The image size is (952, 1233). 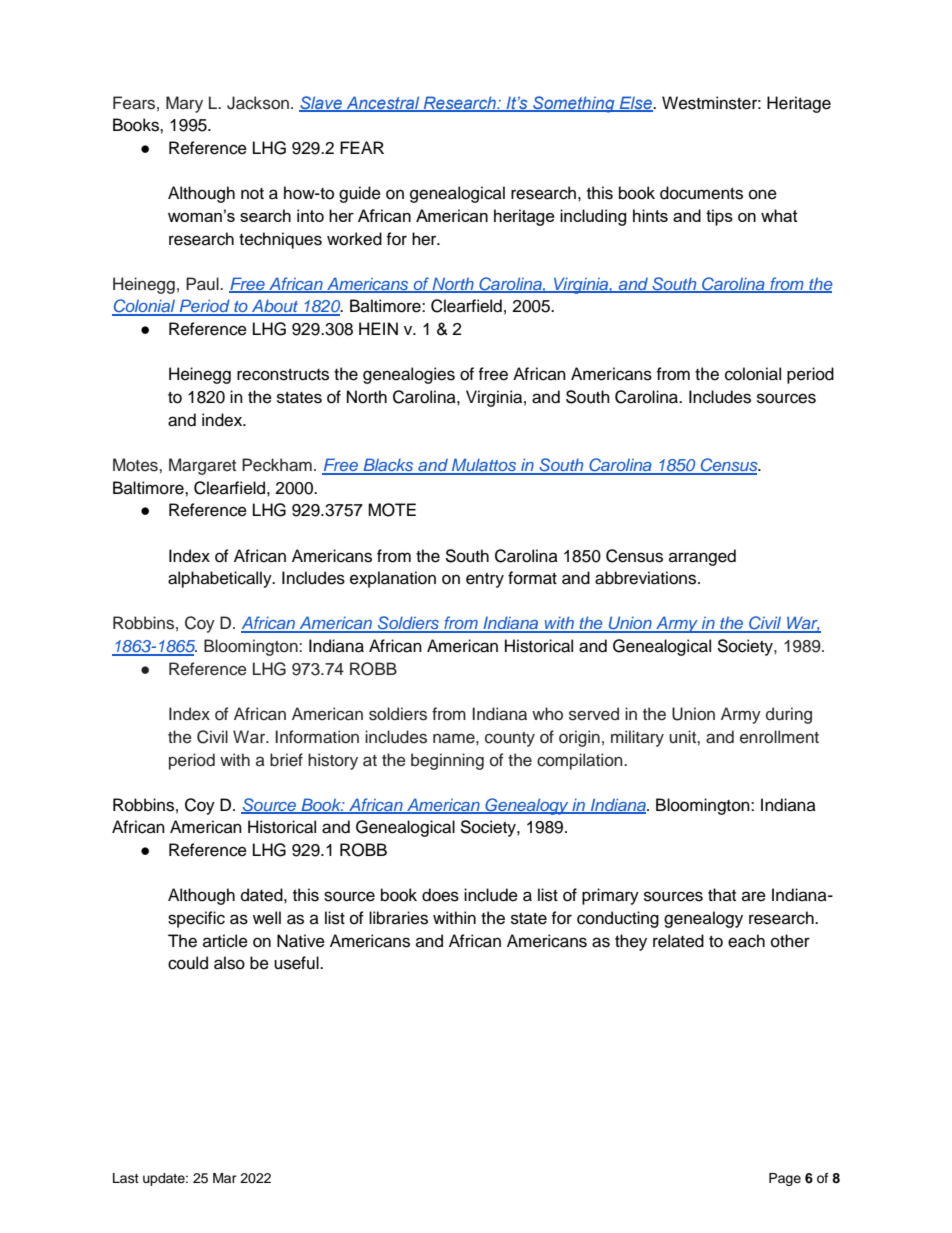 I want to click on Ancestral, so click(x=383, y=103).
